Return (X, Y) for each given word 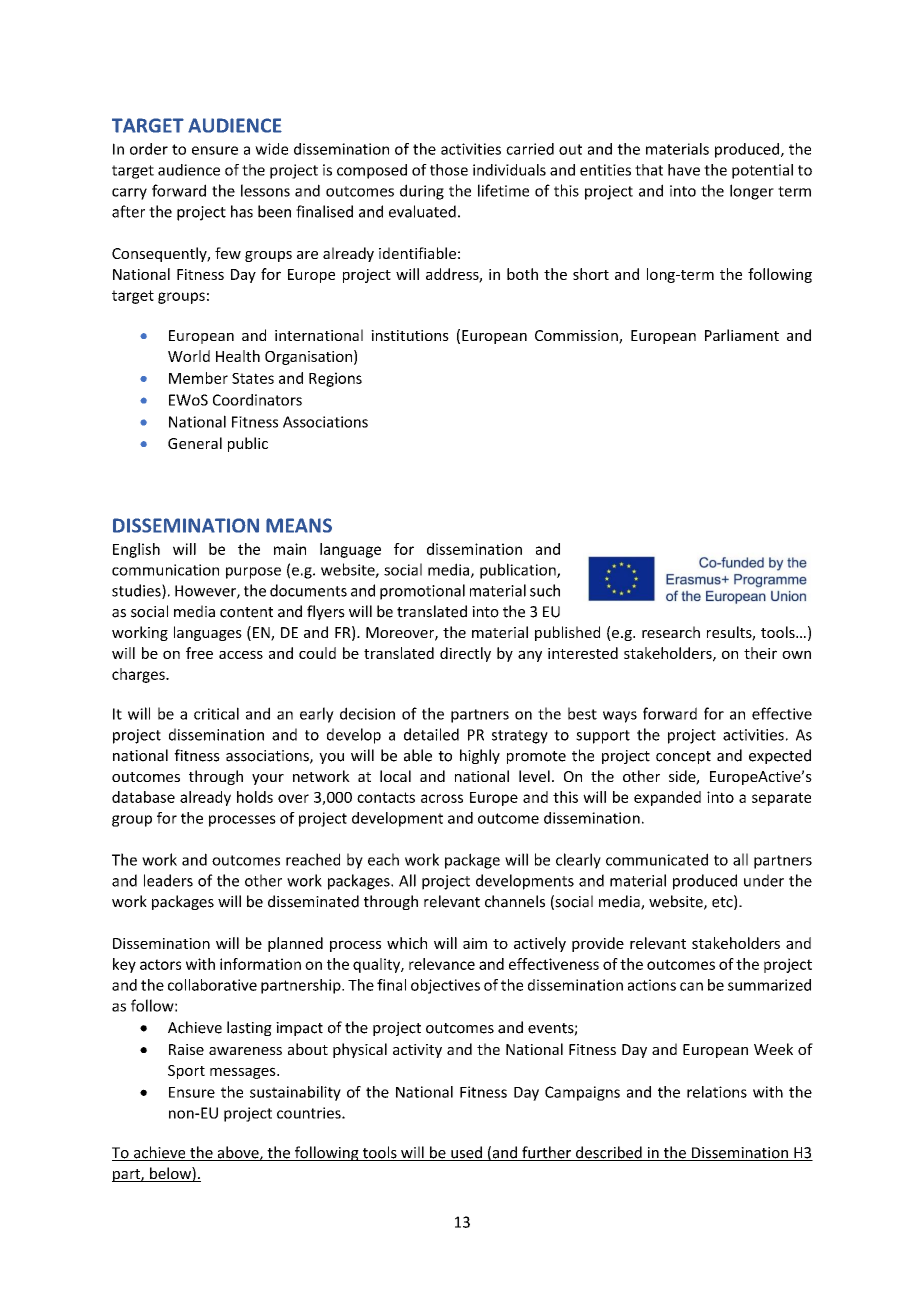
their (760, 653)
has (242, 211)
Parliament (742, 335)
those (449, 170)
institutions (410, 335)
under (764, 880)
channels (515, 901)
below (170, 1174)
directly (465, 654)
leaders (168, 880)
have (684, 170)
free (199, 653)
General (195, 443)
